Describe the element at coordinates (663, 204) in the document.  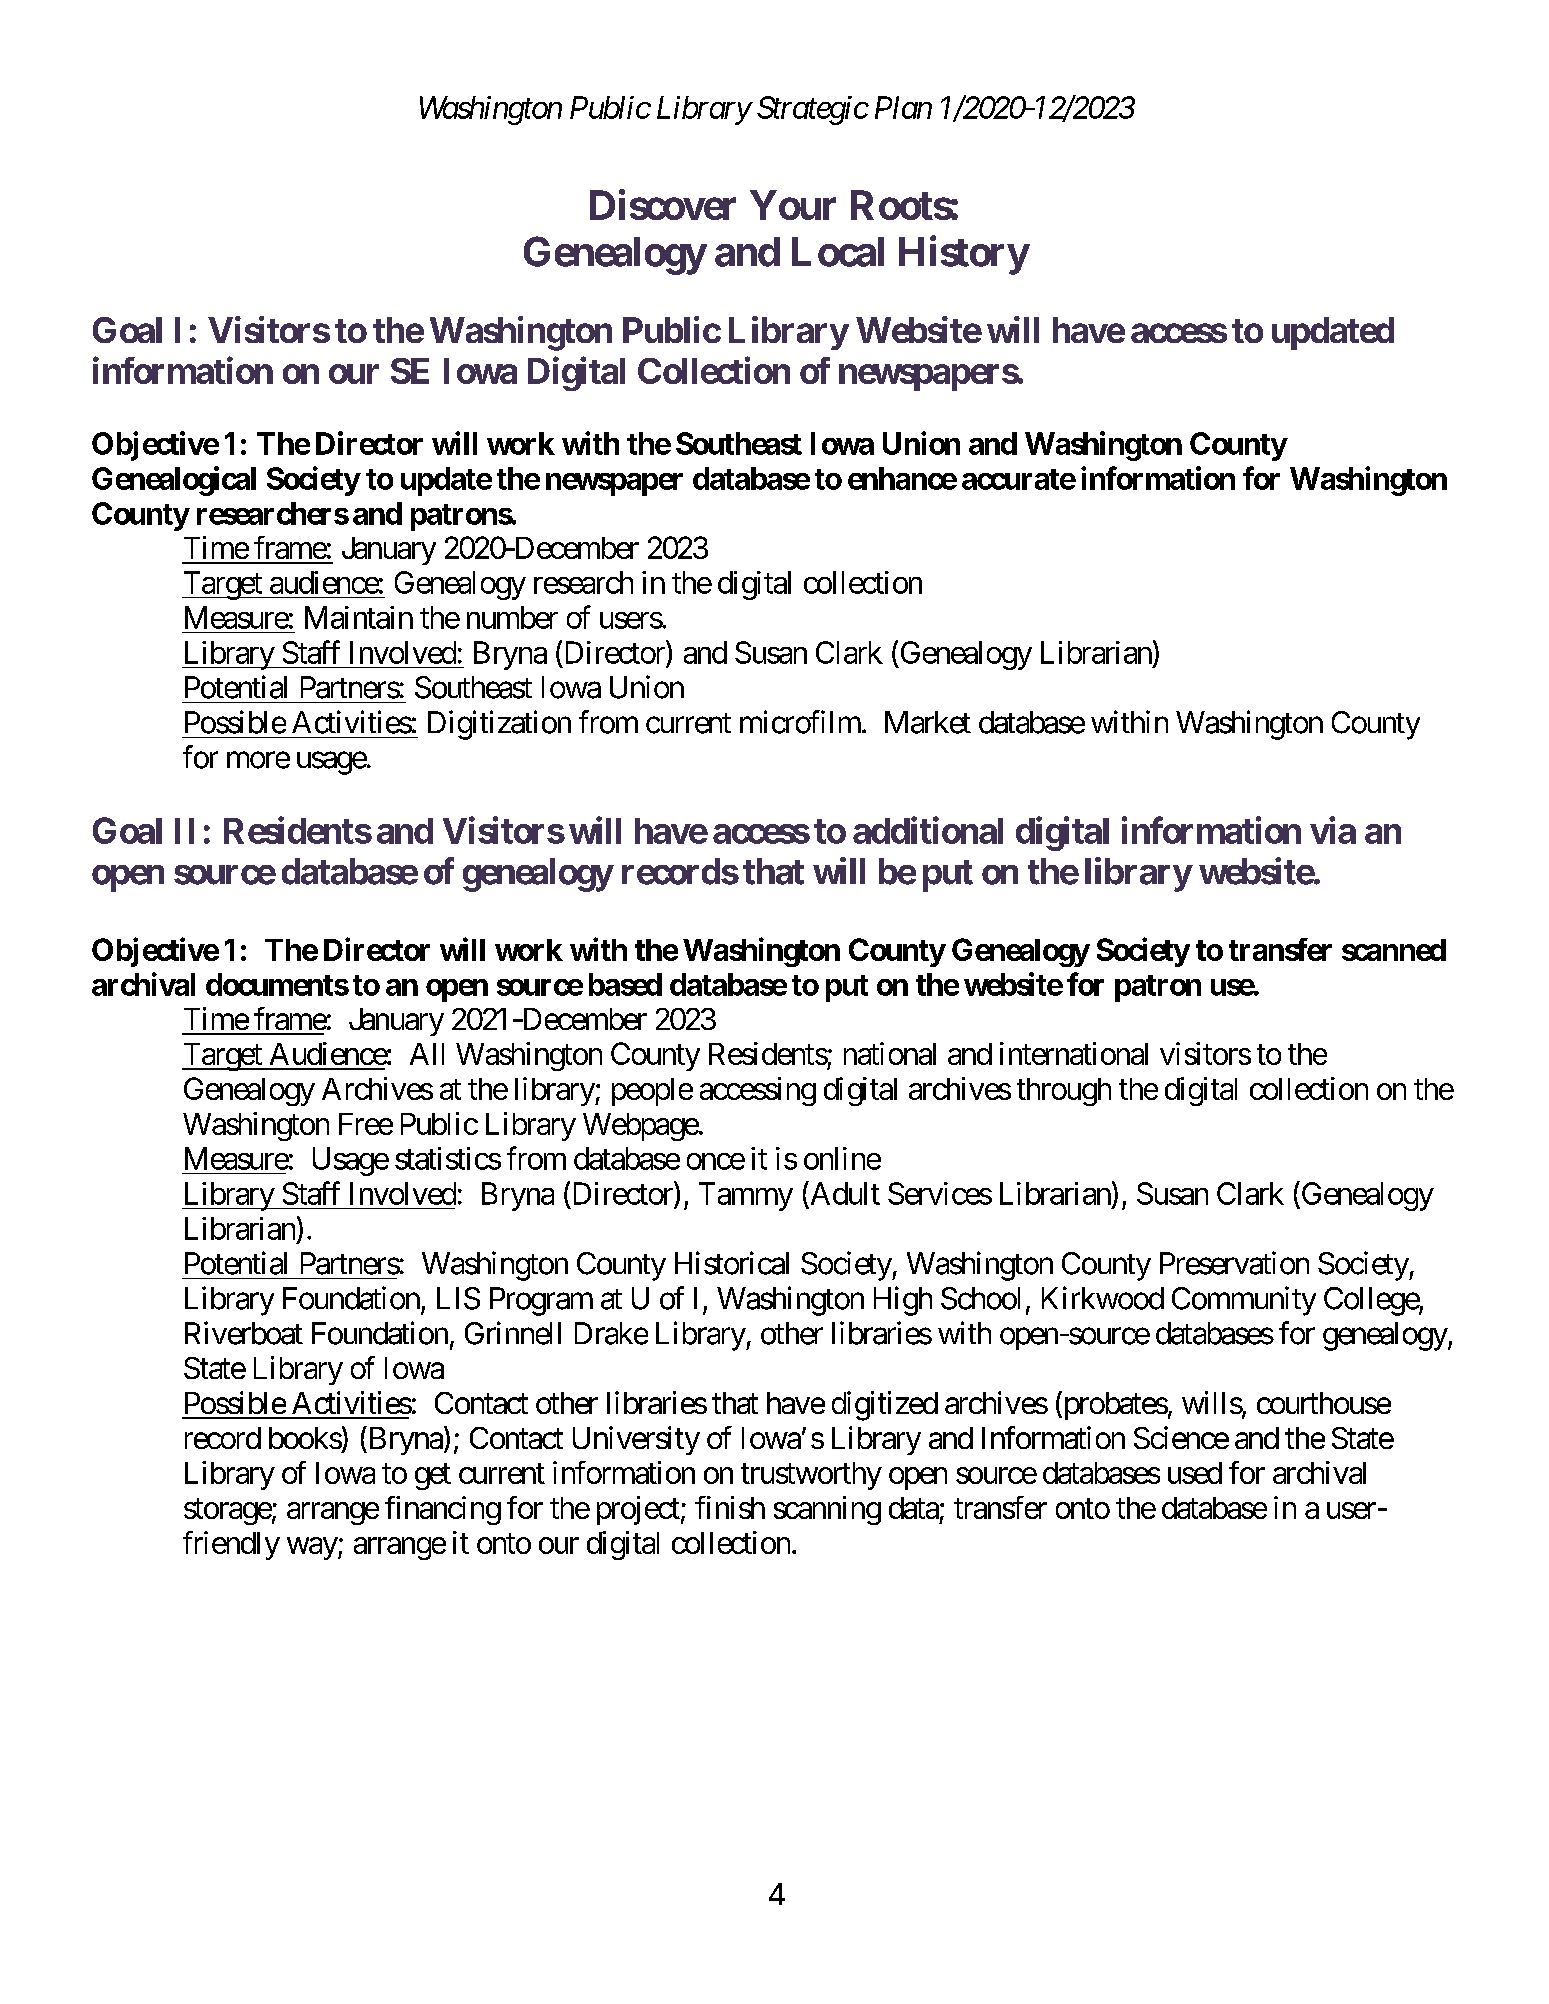
I see `Discover` at that location.
